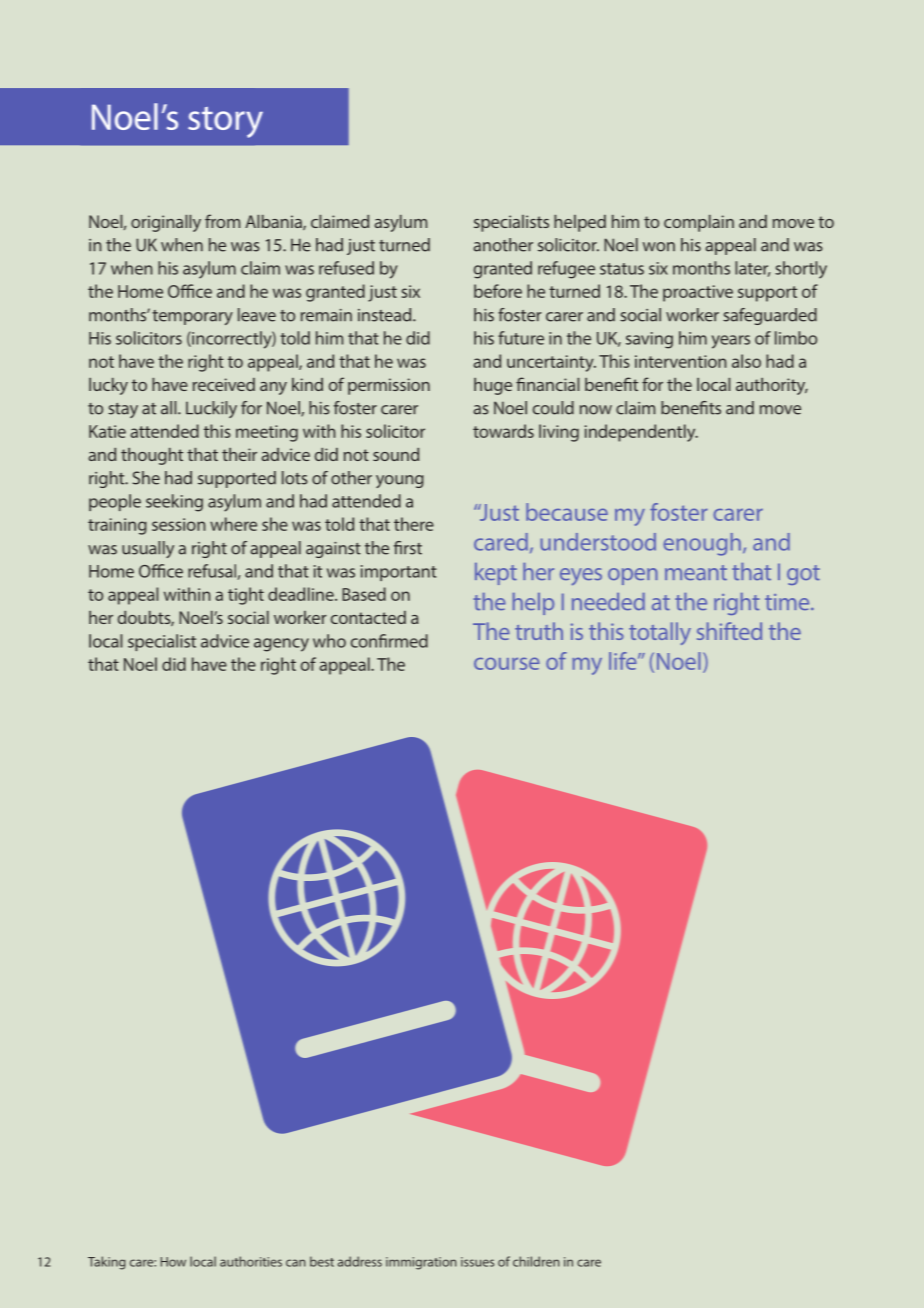 The image size is (924, 1308). I want to click on course, so click(507, 663).
